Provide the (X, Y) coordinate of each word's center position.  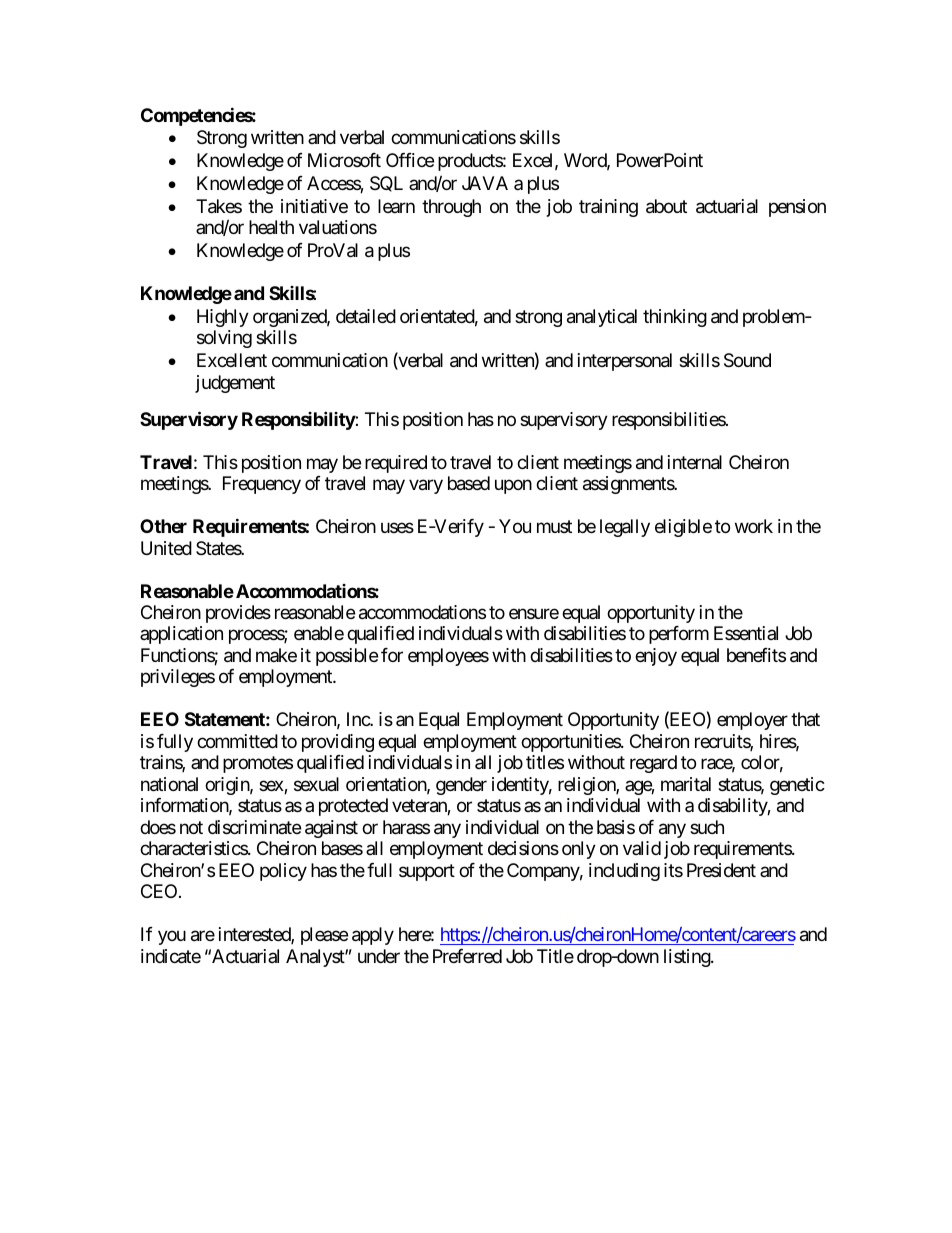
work (754, 526)
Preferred (467, 956)
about (666, 206)
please (324, 936)
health (271, 227)
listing (688, 958)
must (554, 526)
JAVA (485, 183)
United (166, 548)
